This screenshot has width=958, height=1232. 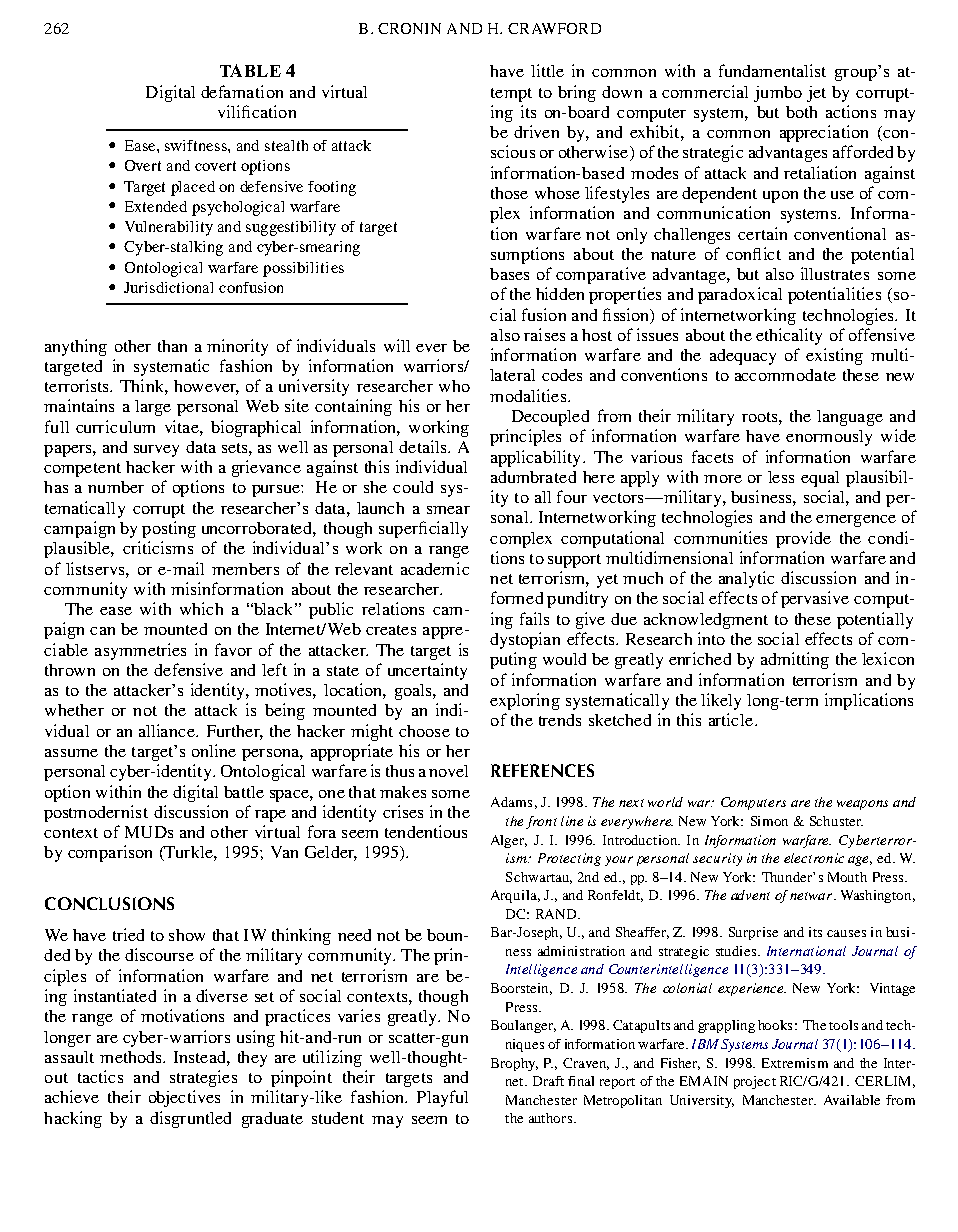 I want to click on Playful, so click(x=442, y=1098).
